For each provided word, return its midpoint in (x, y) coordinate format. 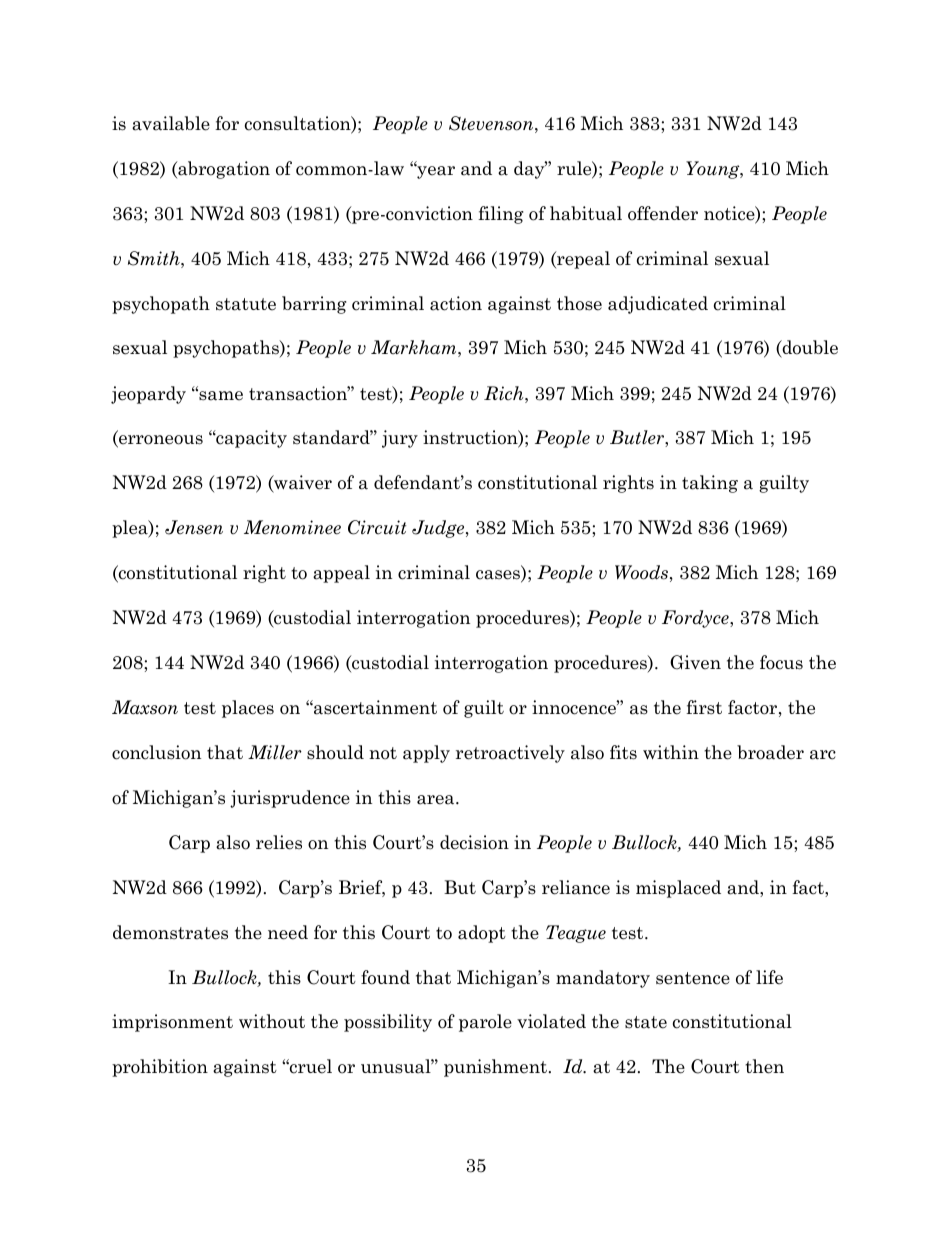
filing (501, 215)
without (272, 1021)
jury (400, 439)
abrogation (223, 170)
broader (770, 752)
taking (710, 484)
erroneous (160, 441)
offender (663, 213)
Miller (275, 752)
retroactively (510, 754)
